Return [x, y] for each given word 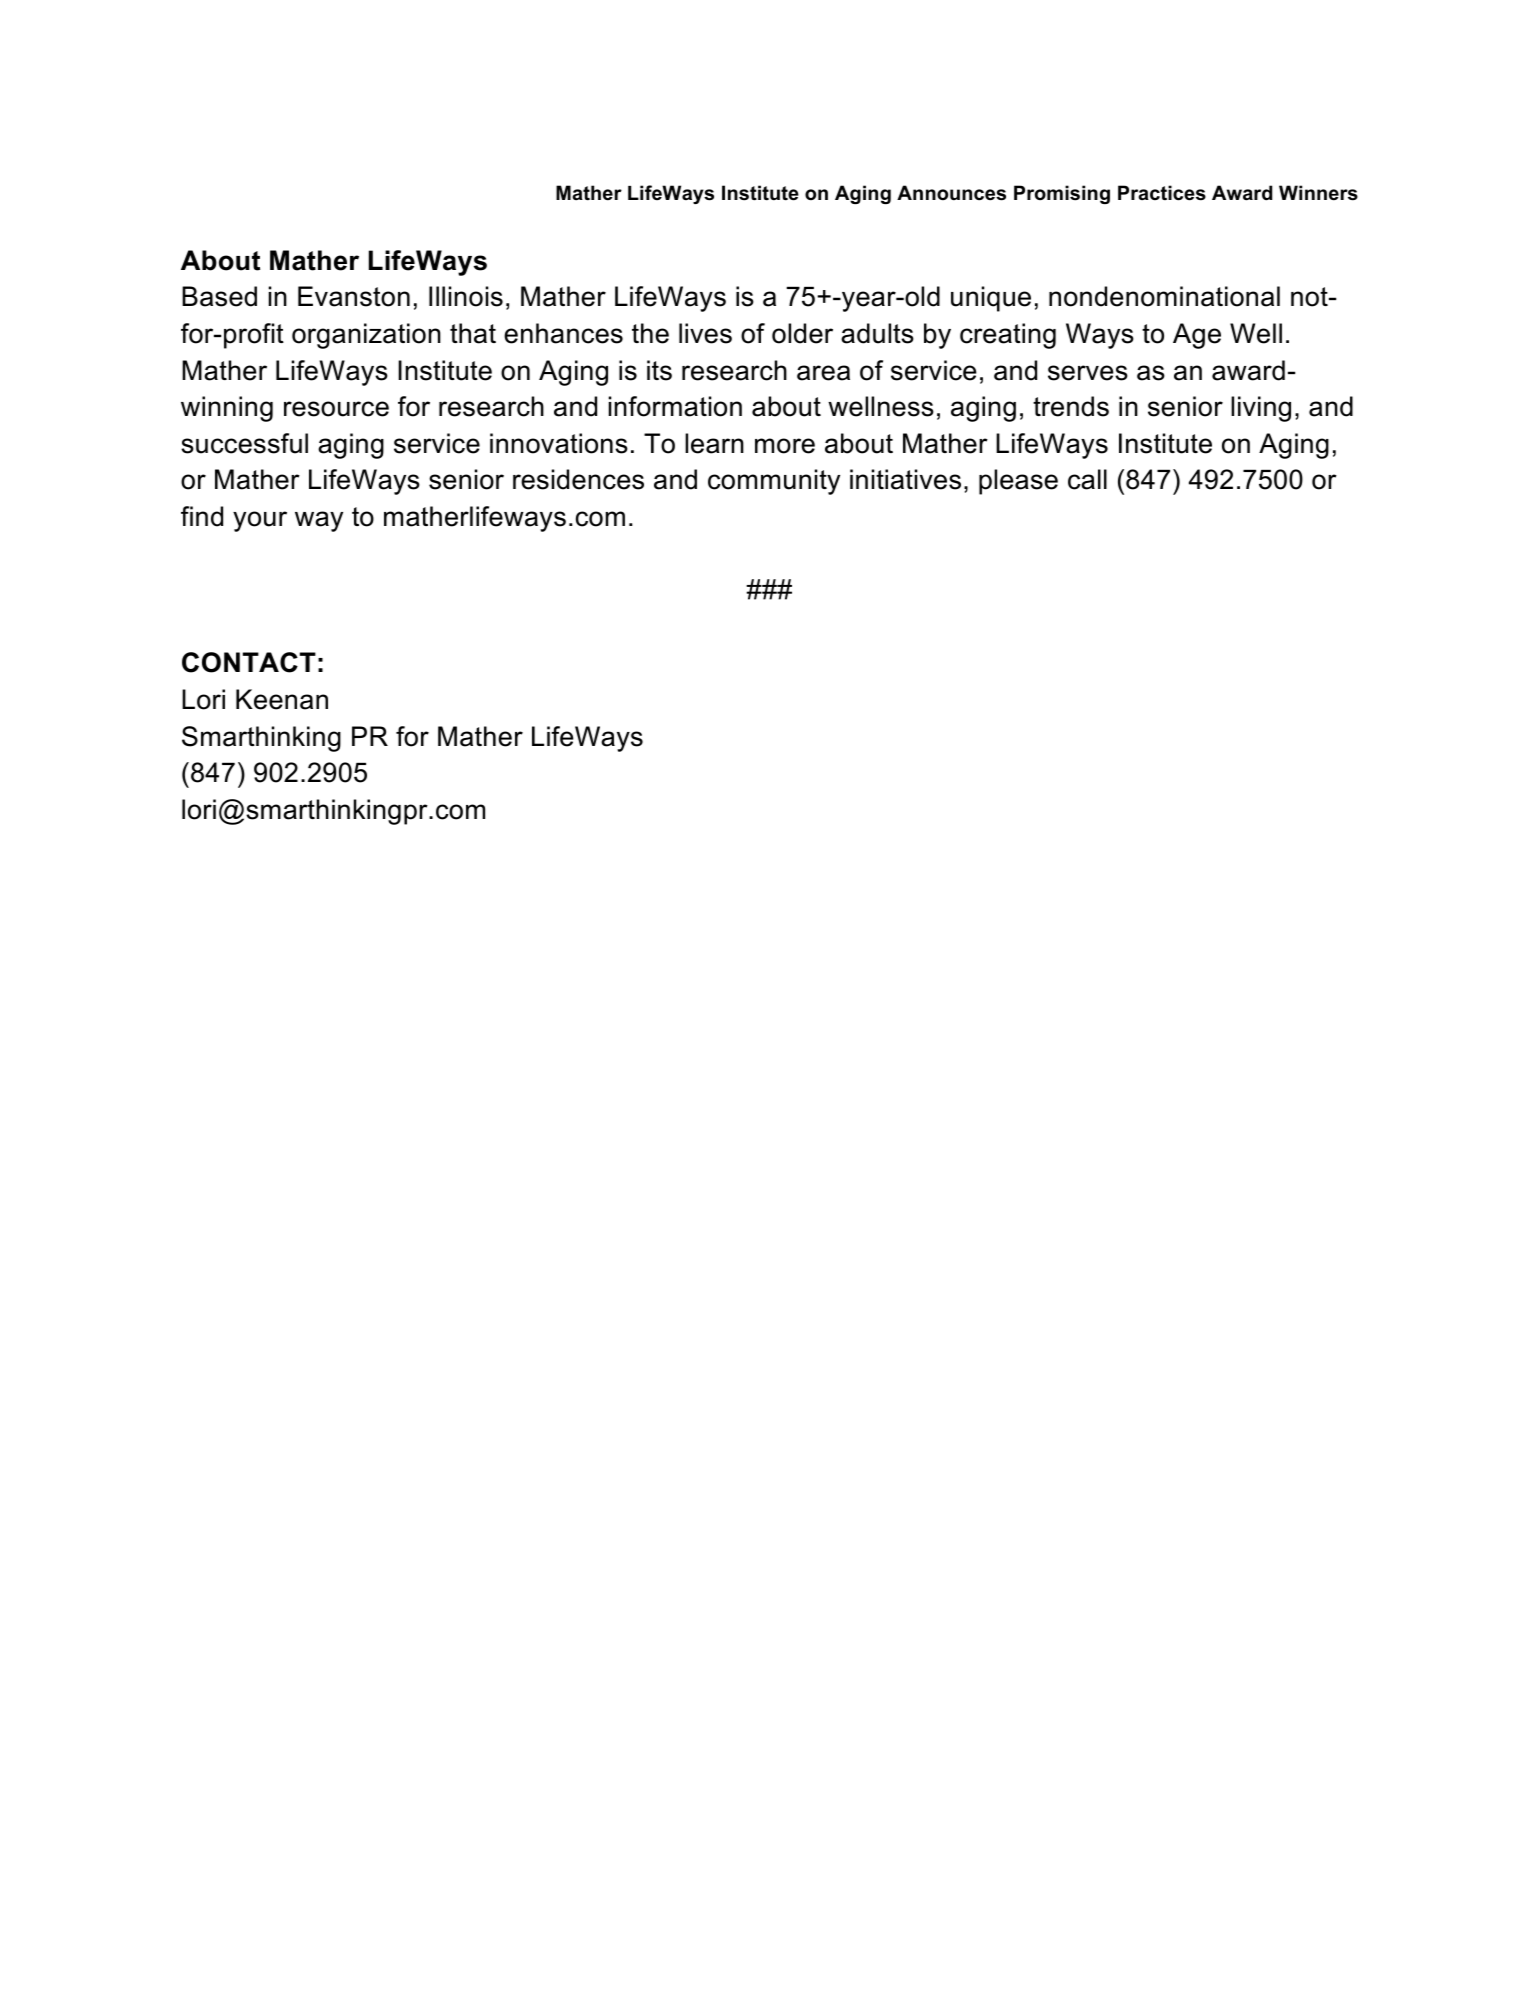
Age [1197, 336]
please [1018, 482]
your [260, 521]
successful [244, 443]
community [774, 482]
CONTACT [249, 662]
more [785, 446]
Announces [951, 193]
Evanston [354, 296]
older [802, 333]
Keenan [282, 699]
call [1087, 479]
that [473, 333]
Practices [1162, 193]
